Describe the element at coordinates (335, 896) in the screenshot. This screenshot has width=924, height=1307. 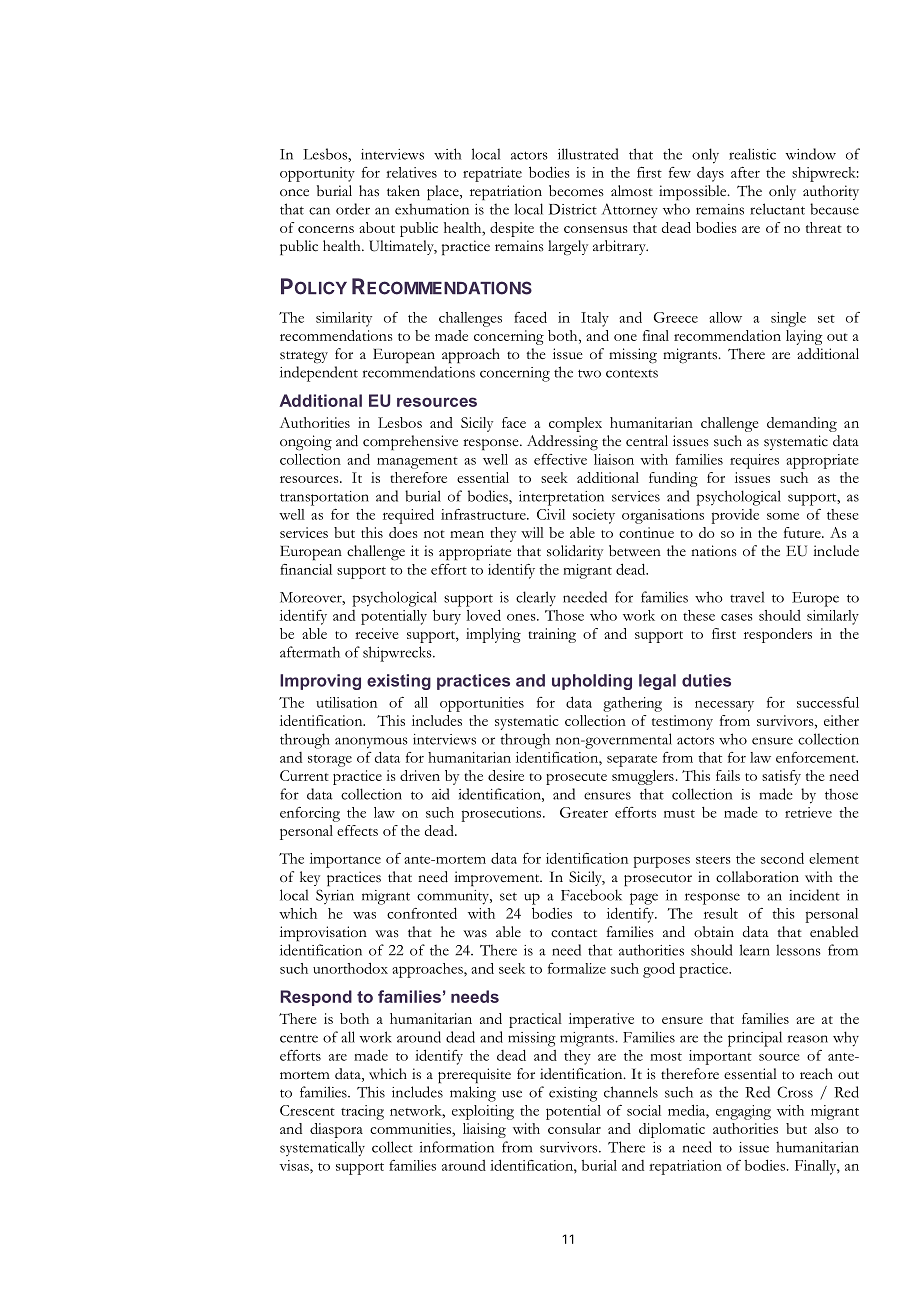
I see `Syrian` at that location.
